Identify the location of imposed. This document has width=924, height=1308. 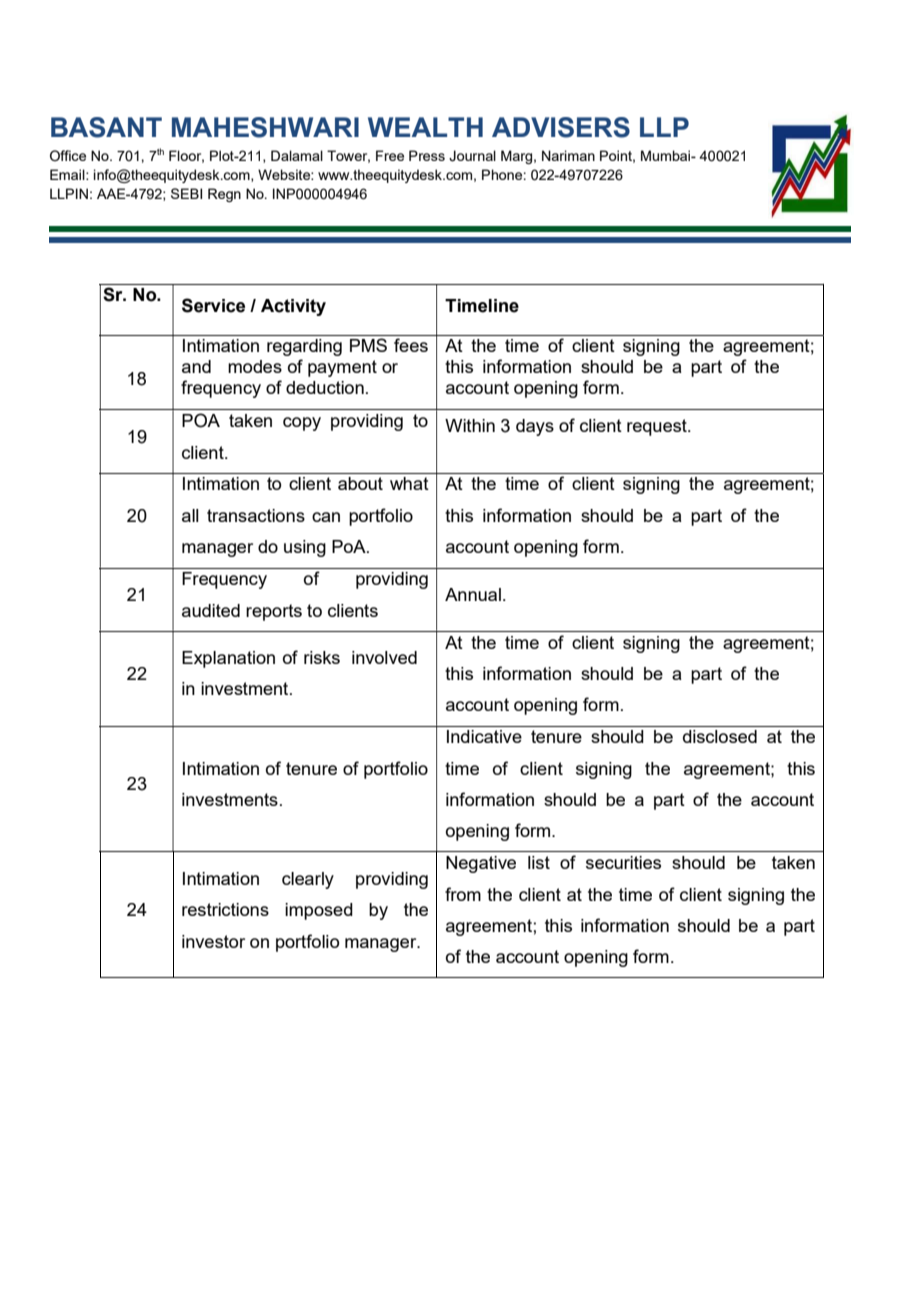
(319, 911).
